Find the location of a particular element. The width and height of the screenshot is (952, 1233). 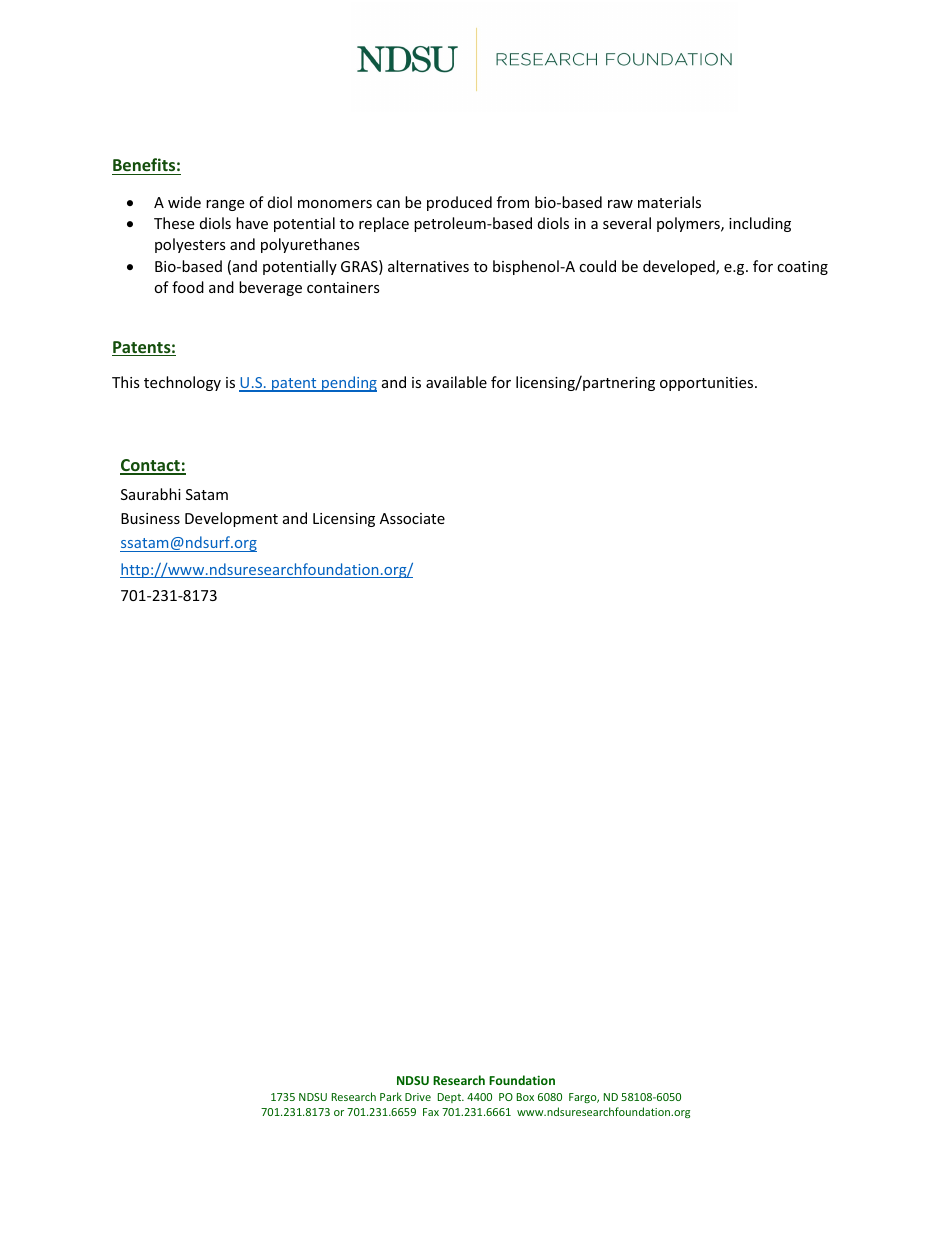

Business is located at coordinates (150, 518).
